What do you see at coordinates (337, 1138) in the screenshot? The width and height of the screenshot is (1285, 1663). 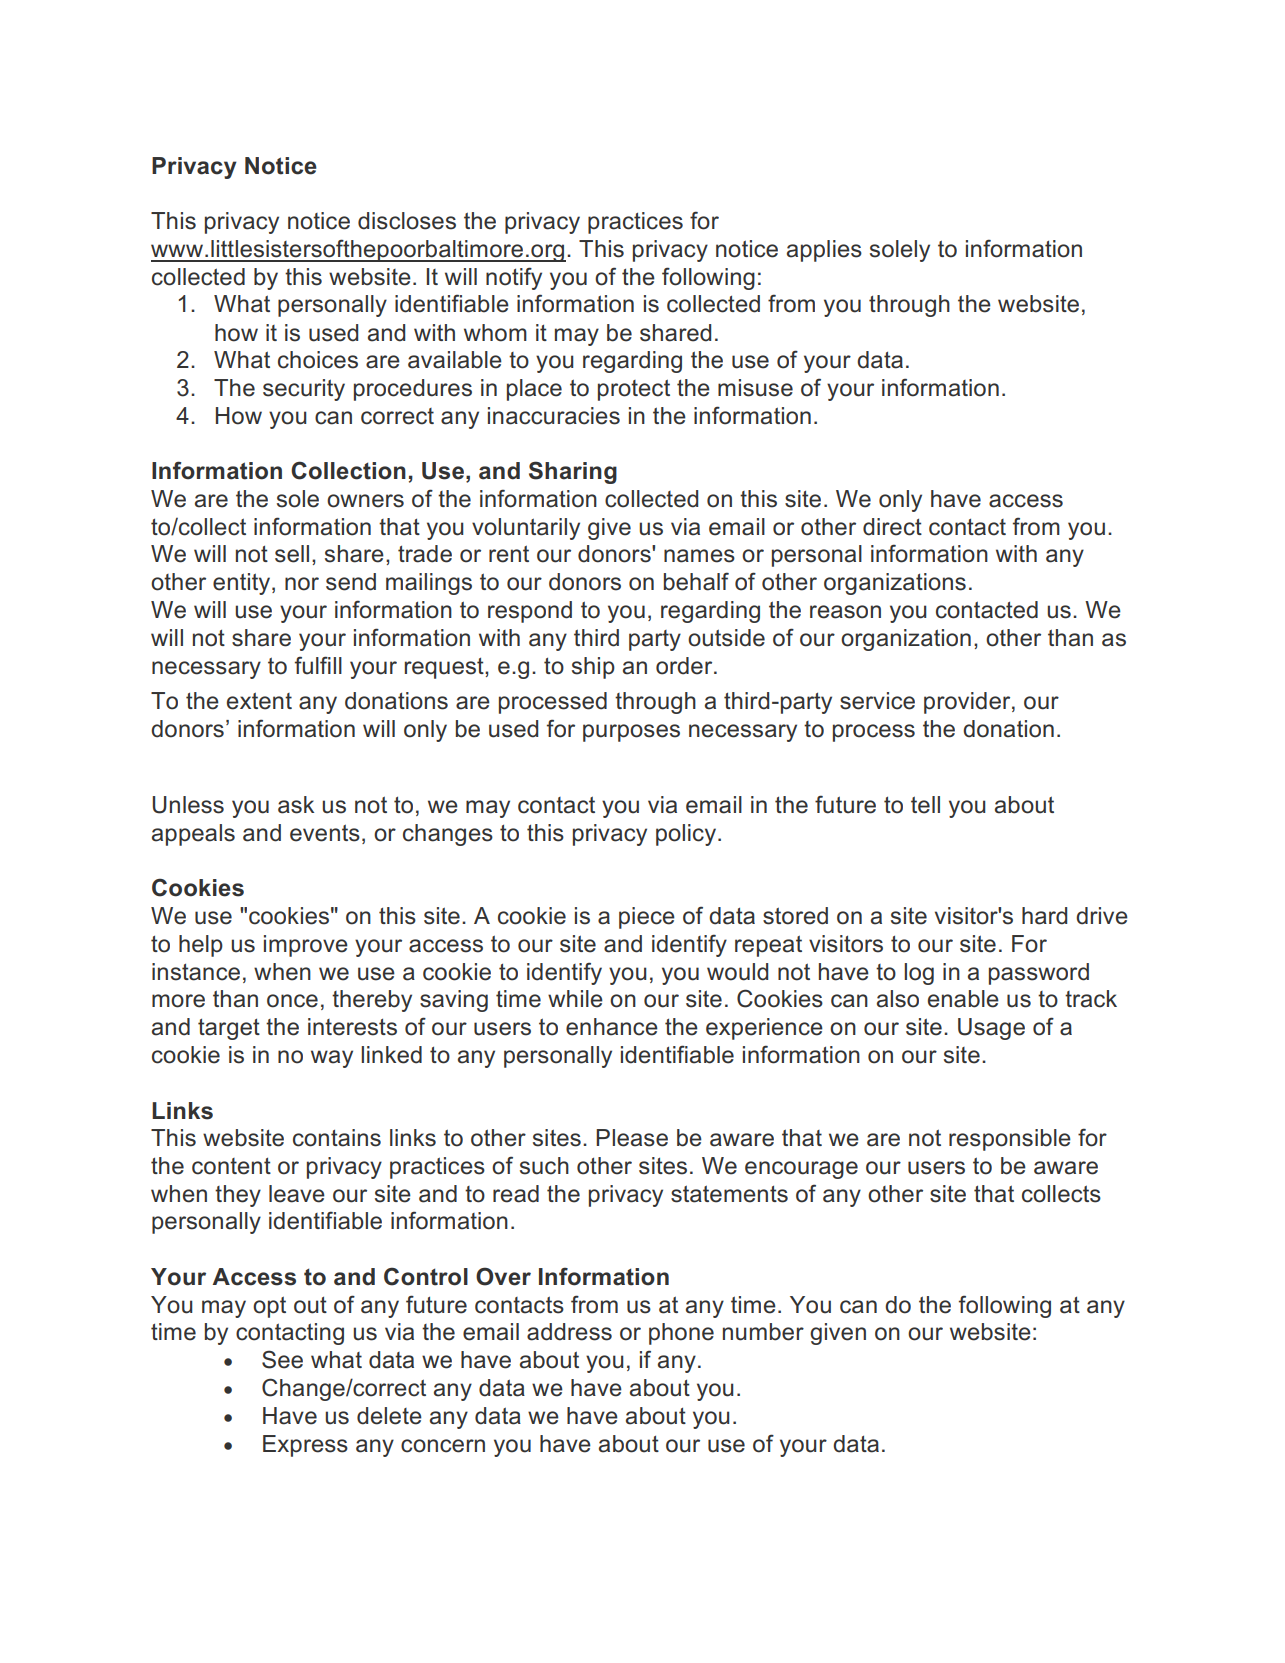 I see `contains` at bounding box center [337, 1138].
